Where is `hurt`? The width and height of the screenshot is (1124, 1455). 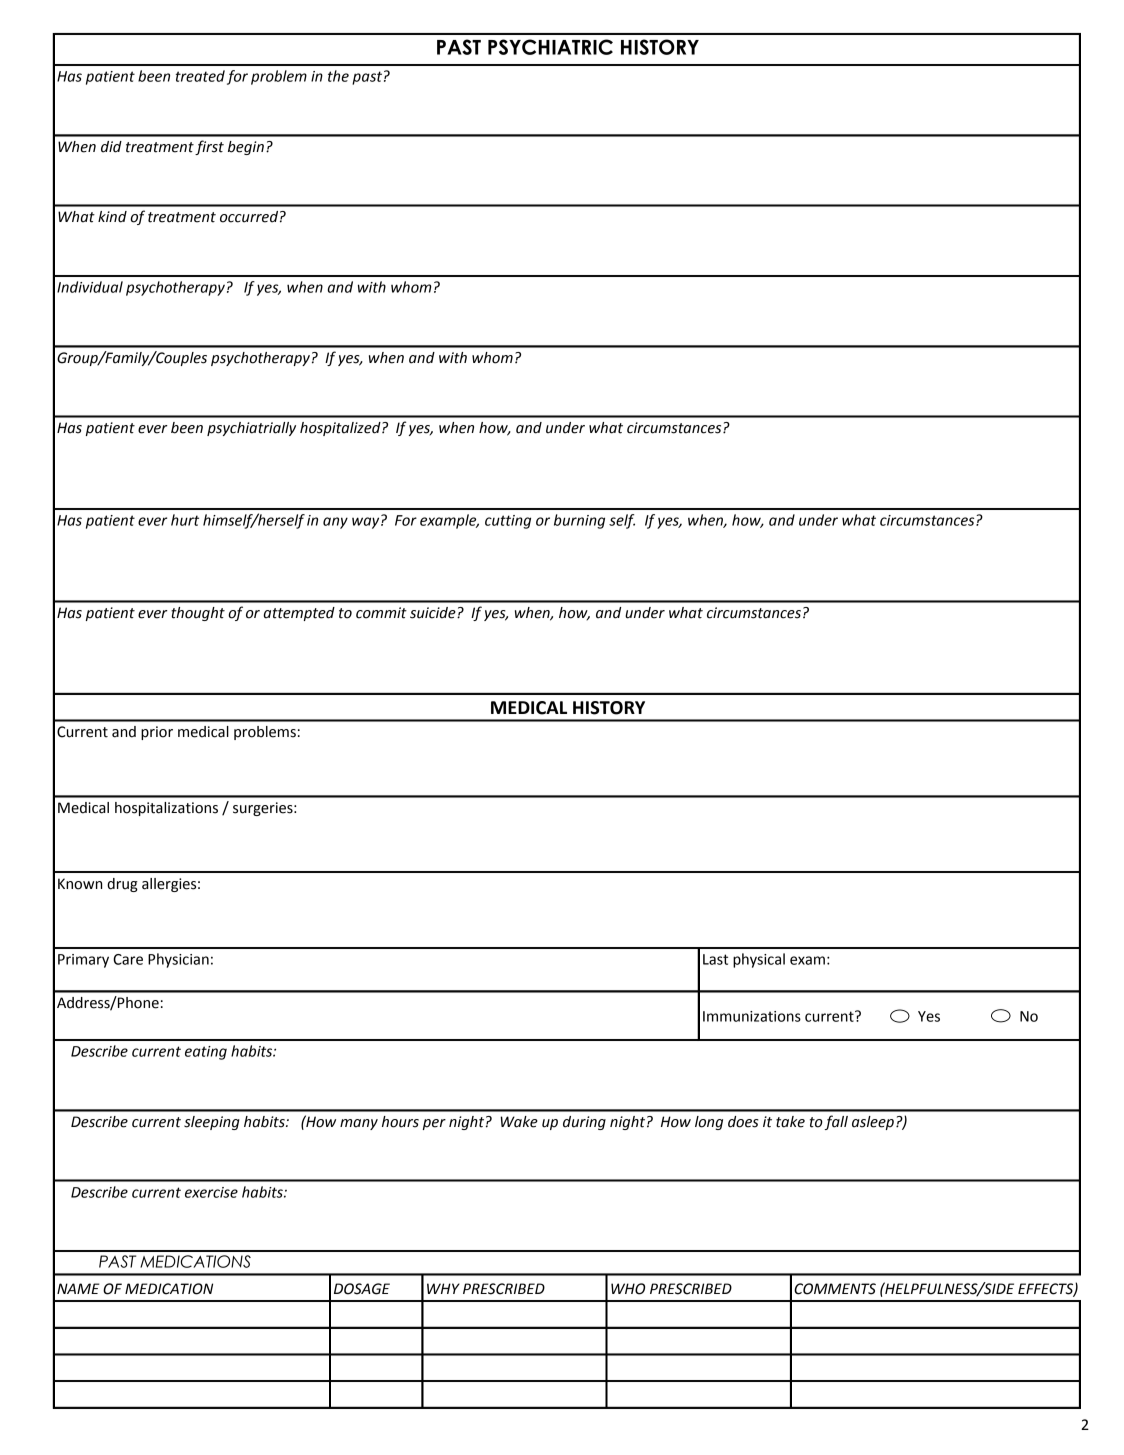 hurt is located at coordinates (185, 520).
